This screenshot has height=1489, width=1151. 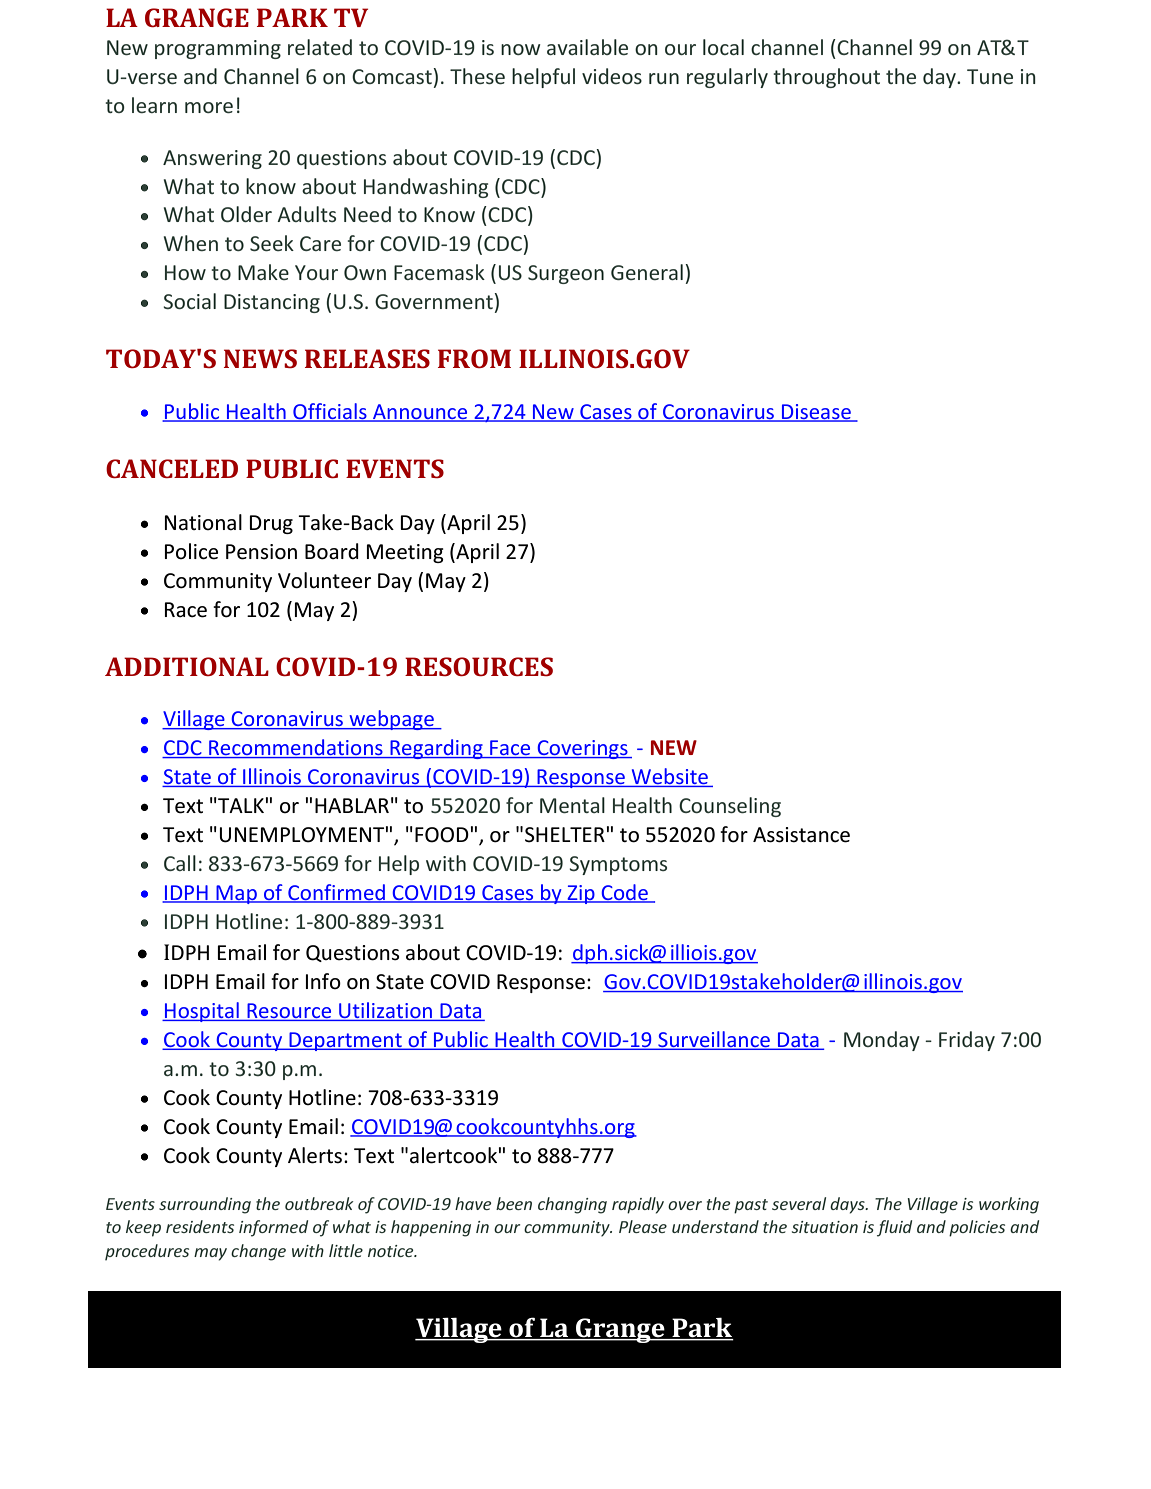 I want to click on Disease, so click(x=816, y=413).
